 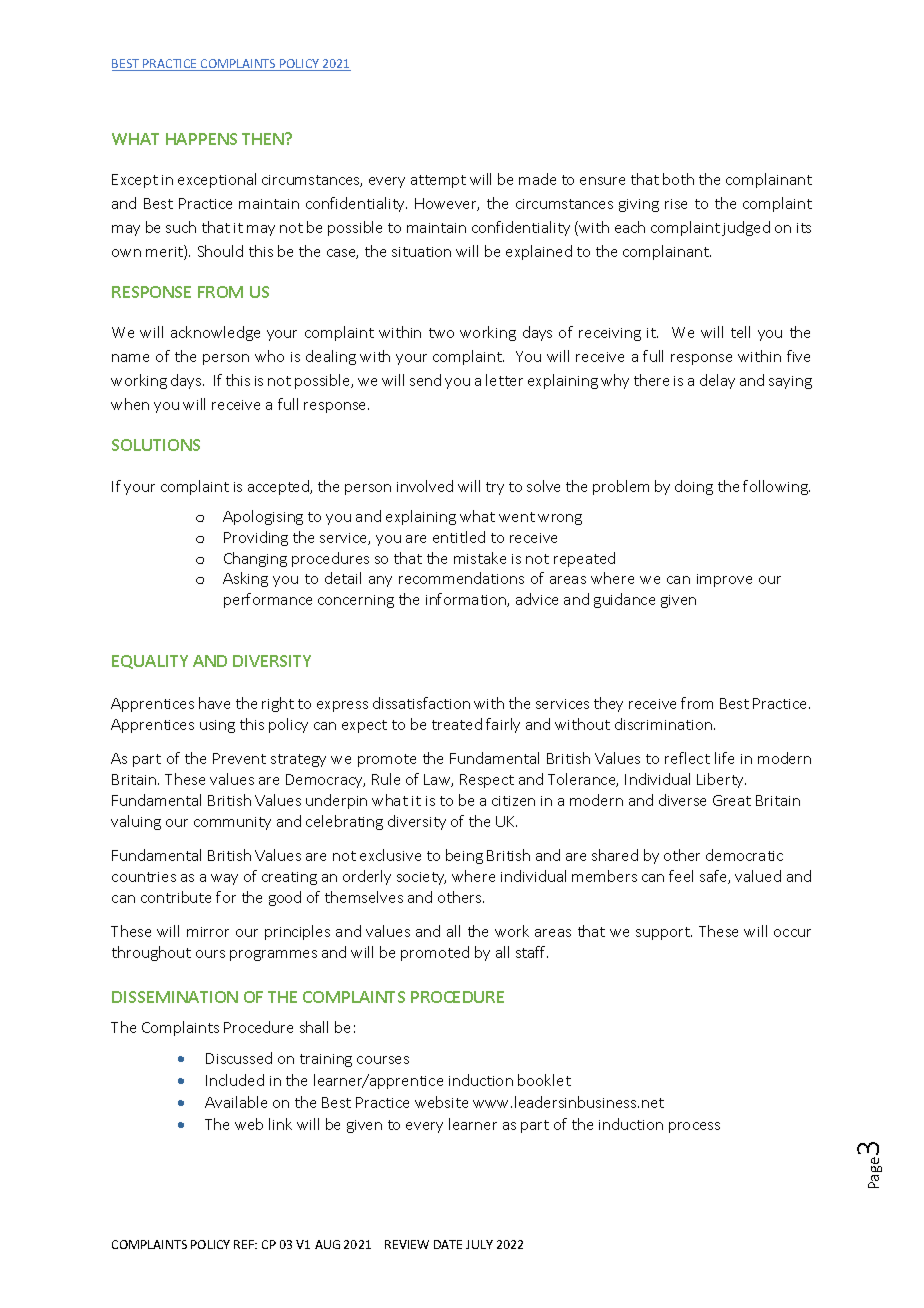 What do you see at coordinates (665, 724) in the screenshot?
I see `discrimination` at bounding box center [665, 724].
